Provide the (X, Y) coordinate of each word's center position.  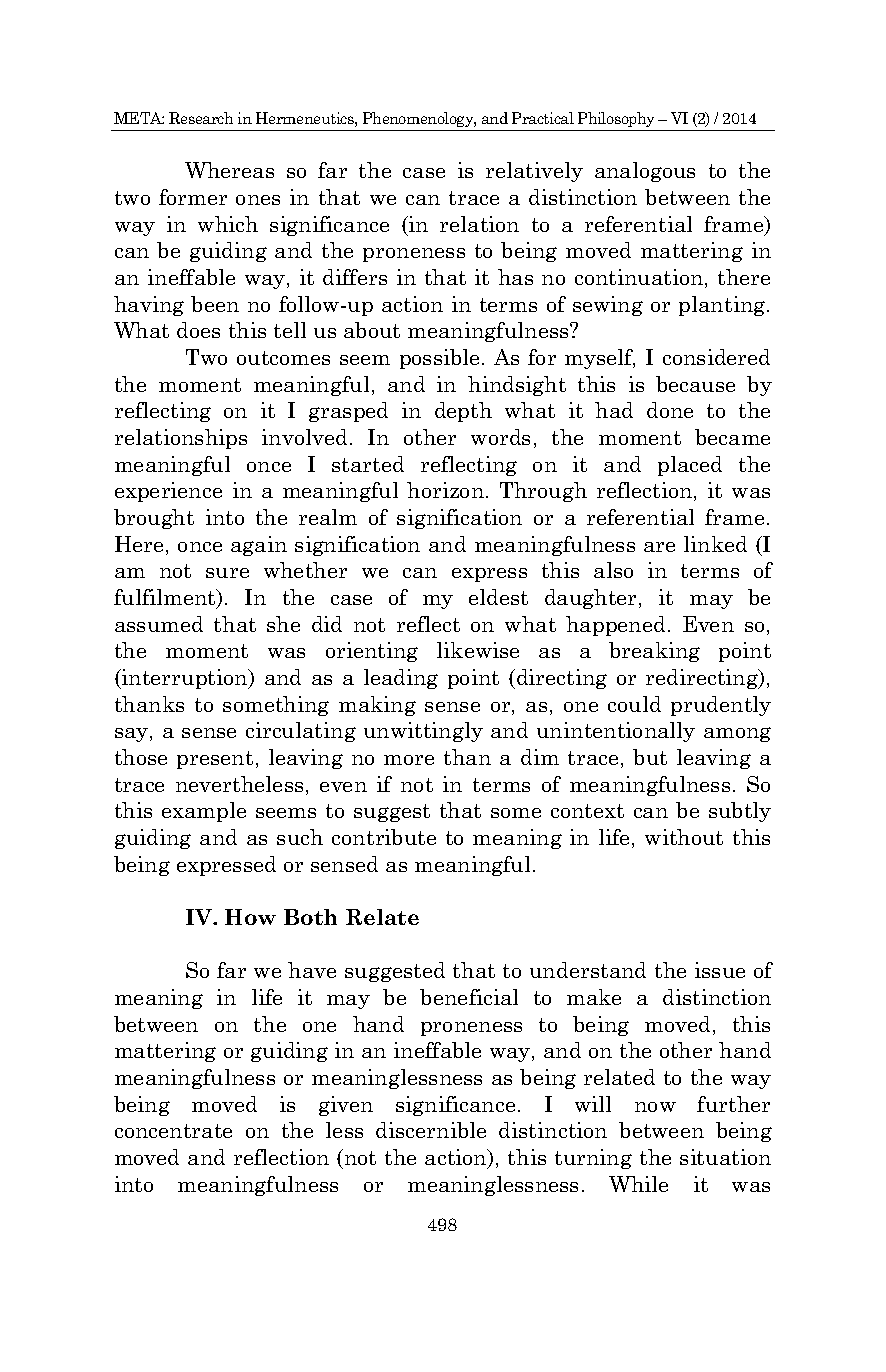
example (204, 812)
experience (168, 492)
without (684, 837)
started (368, 464)
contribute (384, 837)
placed (690, 466)
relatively (534, 172)
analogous (645, 172)
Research (201, 118)
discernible (431, 1130)
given (346, 1106)
